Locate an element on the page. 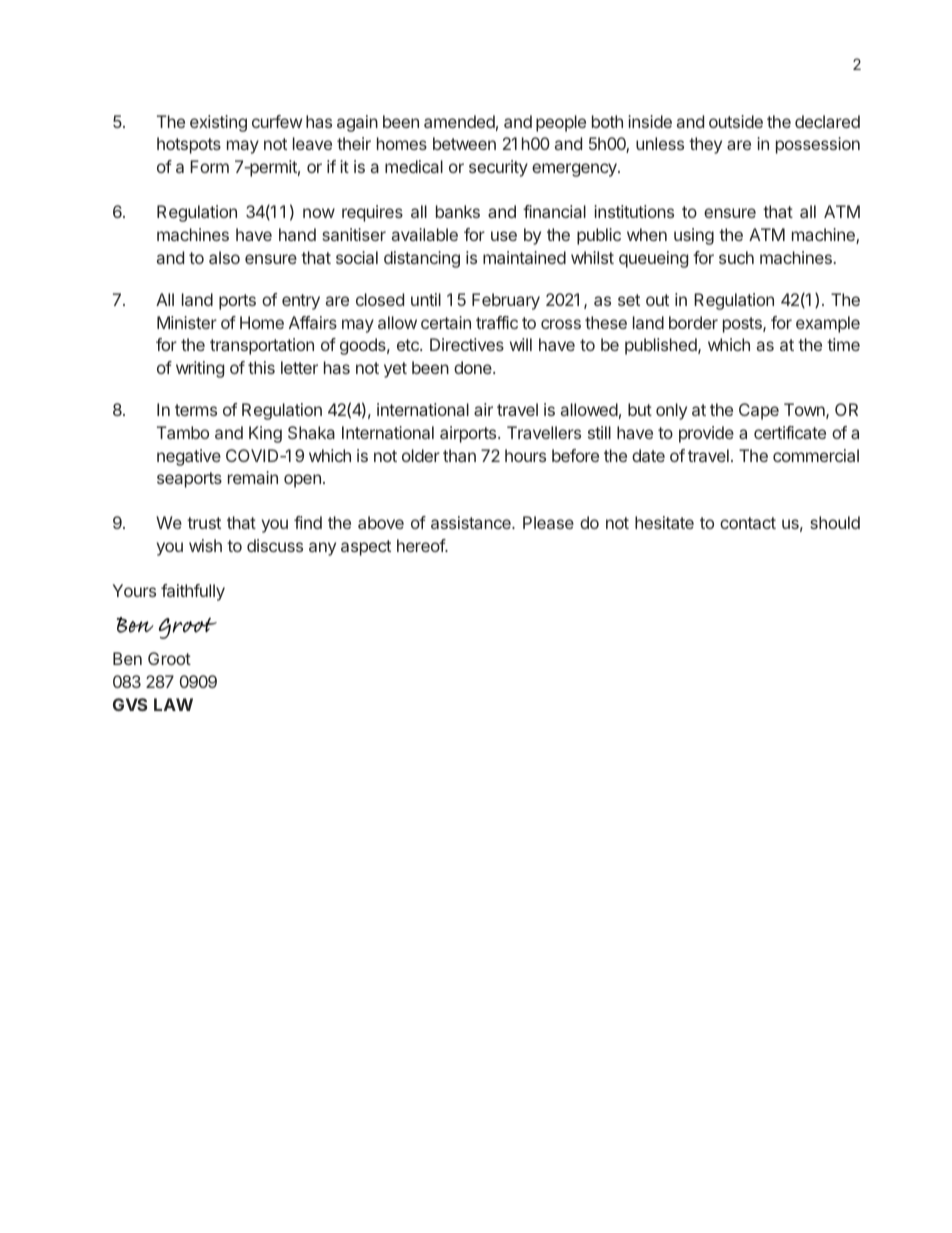 The height and width of the document is (1233, 952). posts is located at coordinates (743, 325).
